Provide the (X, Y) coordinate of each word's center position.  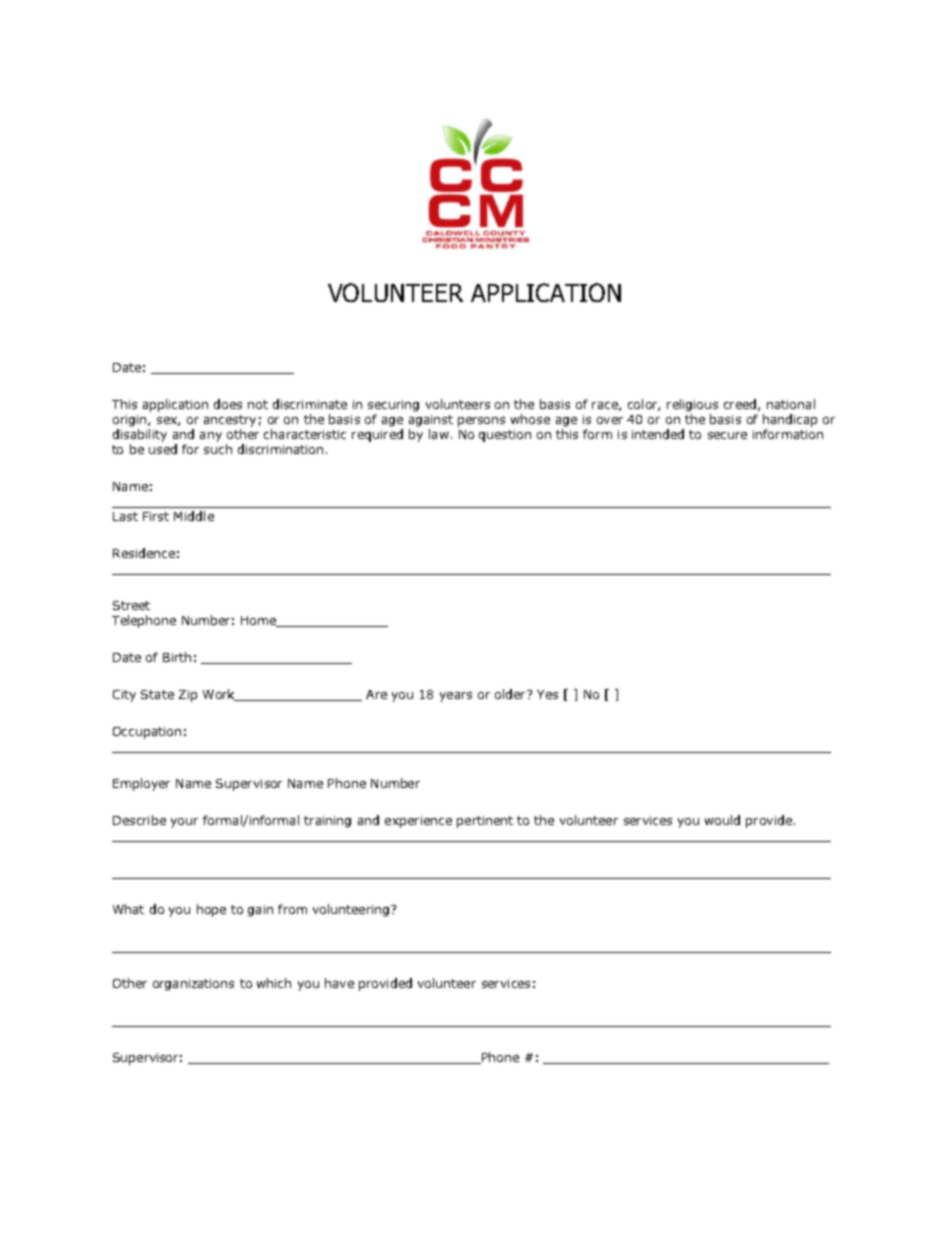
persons (481, 422)
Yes (547, 694)
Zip (188, 696)
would (722, 820)
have (339, 983)
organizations (193, 985)
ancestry (230, 421)
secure (727, 435)
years (456, 697)
